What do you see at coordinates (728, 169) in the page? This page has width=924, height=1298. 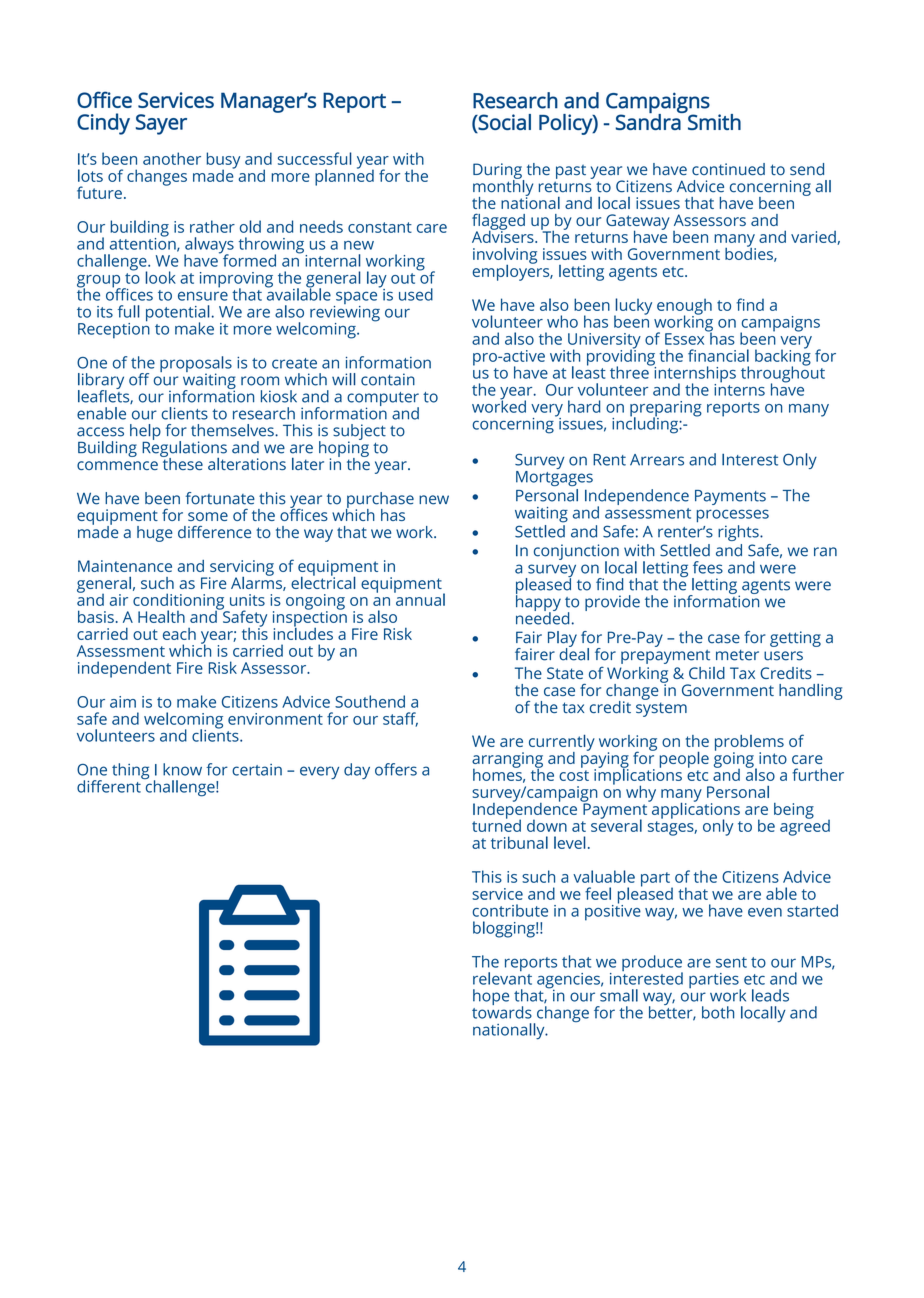 I see `continued` at bounding box center [728, 169].
